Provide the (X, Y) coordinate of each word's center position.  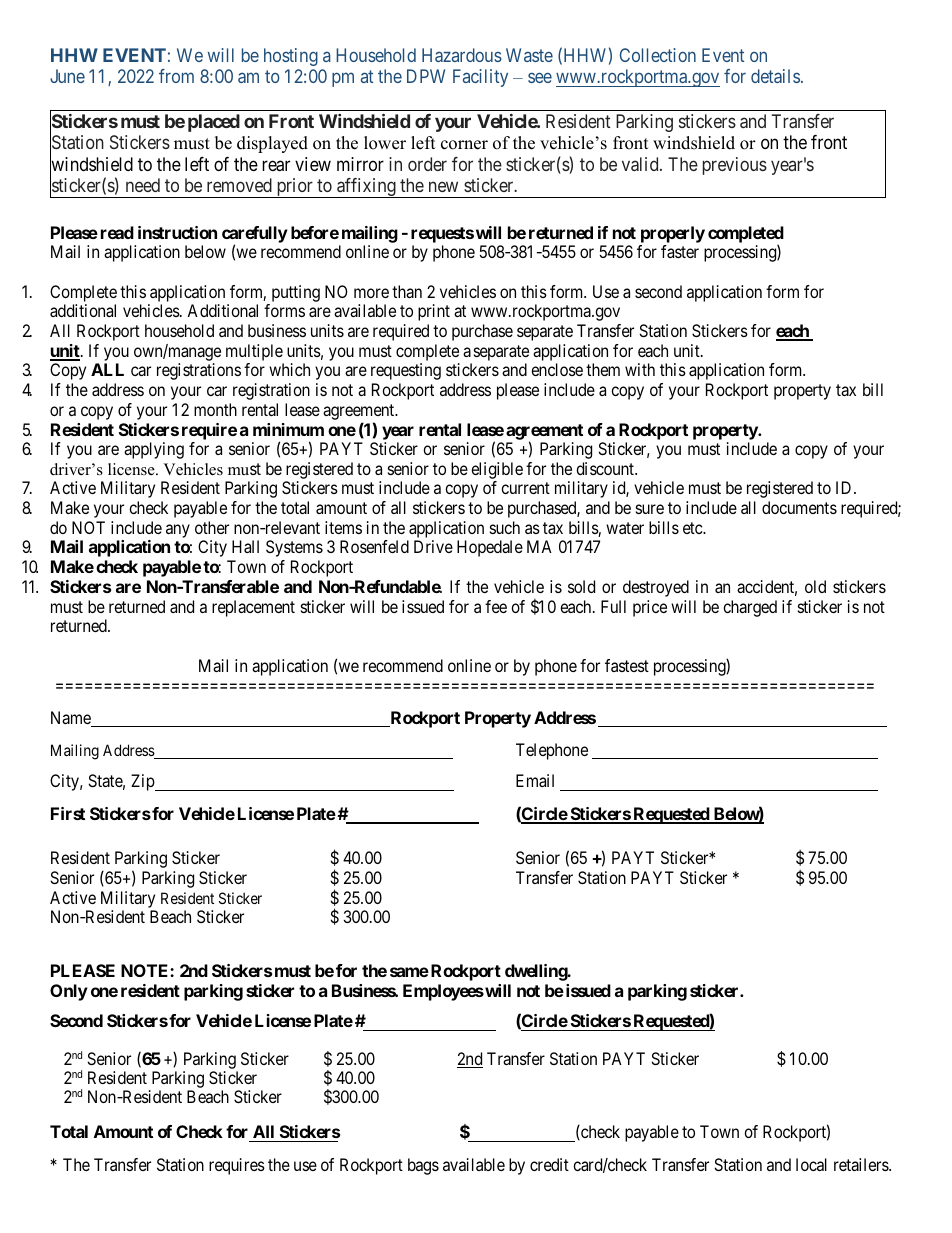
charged (750, 608)
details (775, 76)
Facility (480, 78)
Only (69, 992)
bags (423, 1166)
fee (496, 606)
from (176, 76)
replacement (253, 608)
